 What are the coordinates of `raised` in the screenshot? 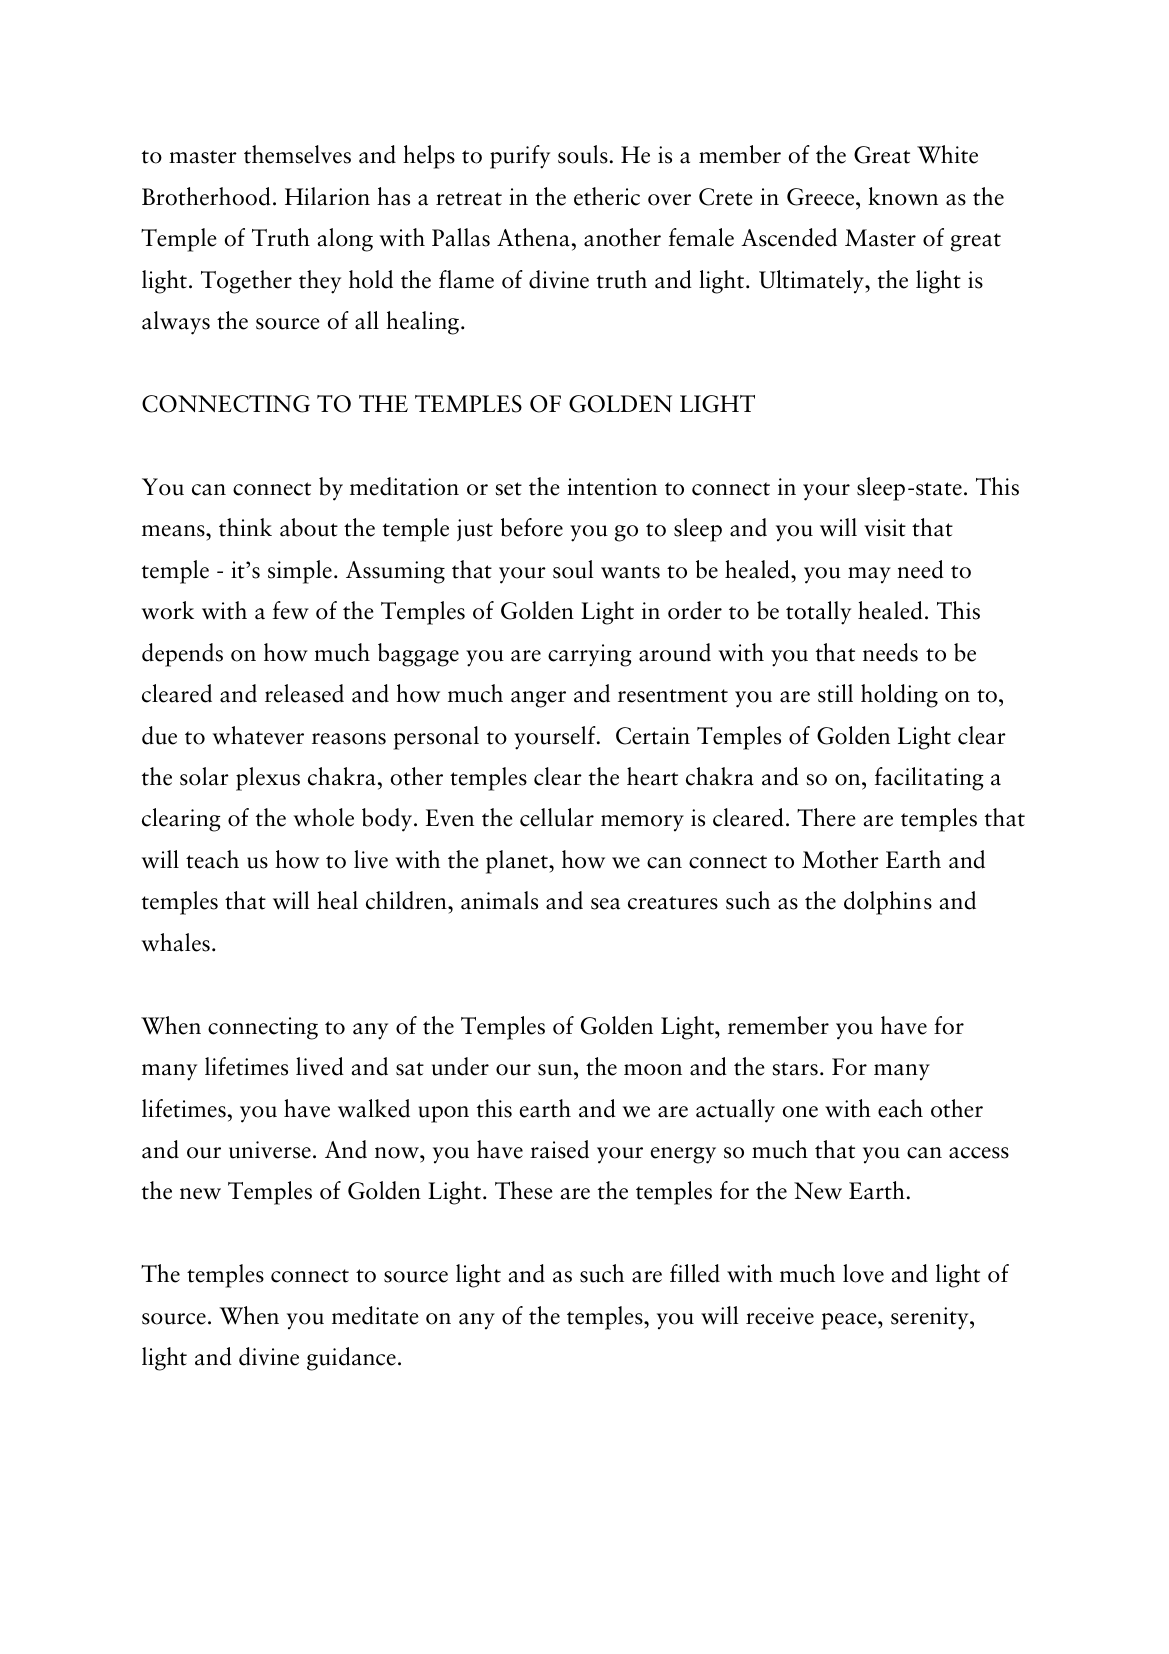 It's located at (559, 1149).
